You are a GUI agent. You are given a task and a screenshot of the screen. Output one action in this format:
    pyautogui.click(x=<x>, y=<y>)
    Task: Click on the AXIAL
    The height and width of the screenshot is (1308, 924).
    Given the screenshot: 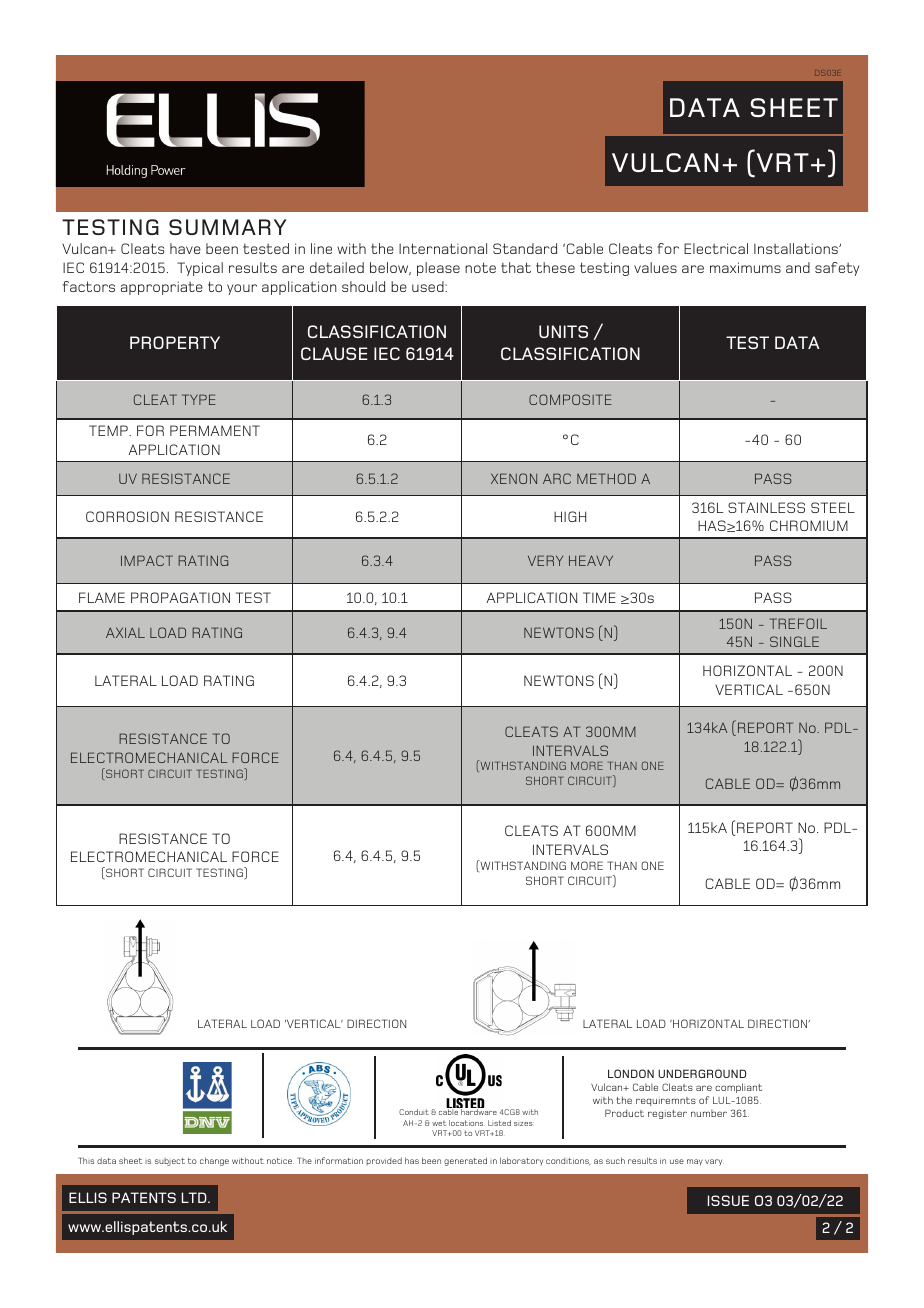 What is the action you would take?
    pyautogui.click(x=125, y=632)
